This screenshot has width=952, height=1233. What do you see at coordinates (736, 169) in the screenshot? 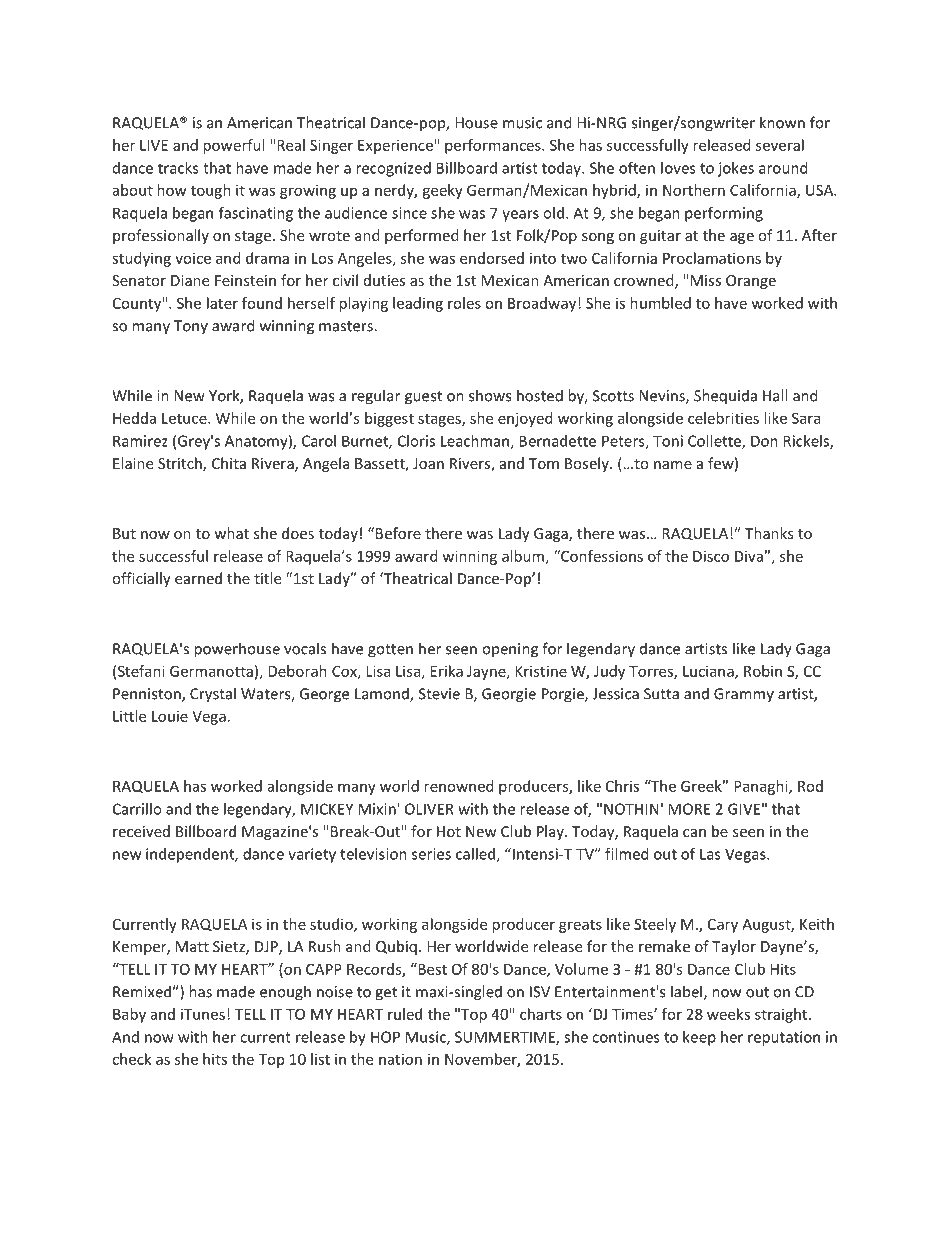
I see `jokes` at bounding box center [736, 169].
